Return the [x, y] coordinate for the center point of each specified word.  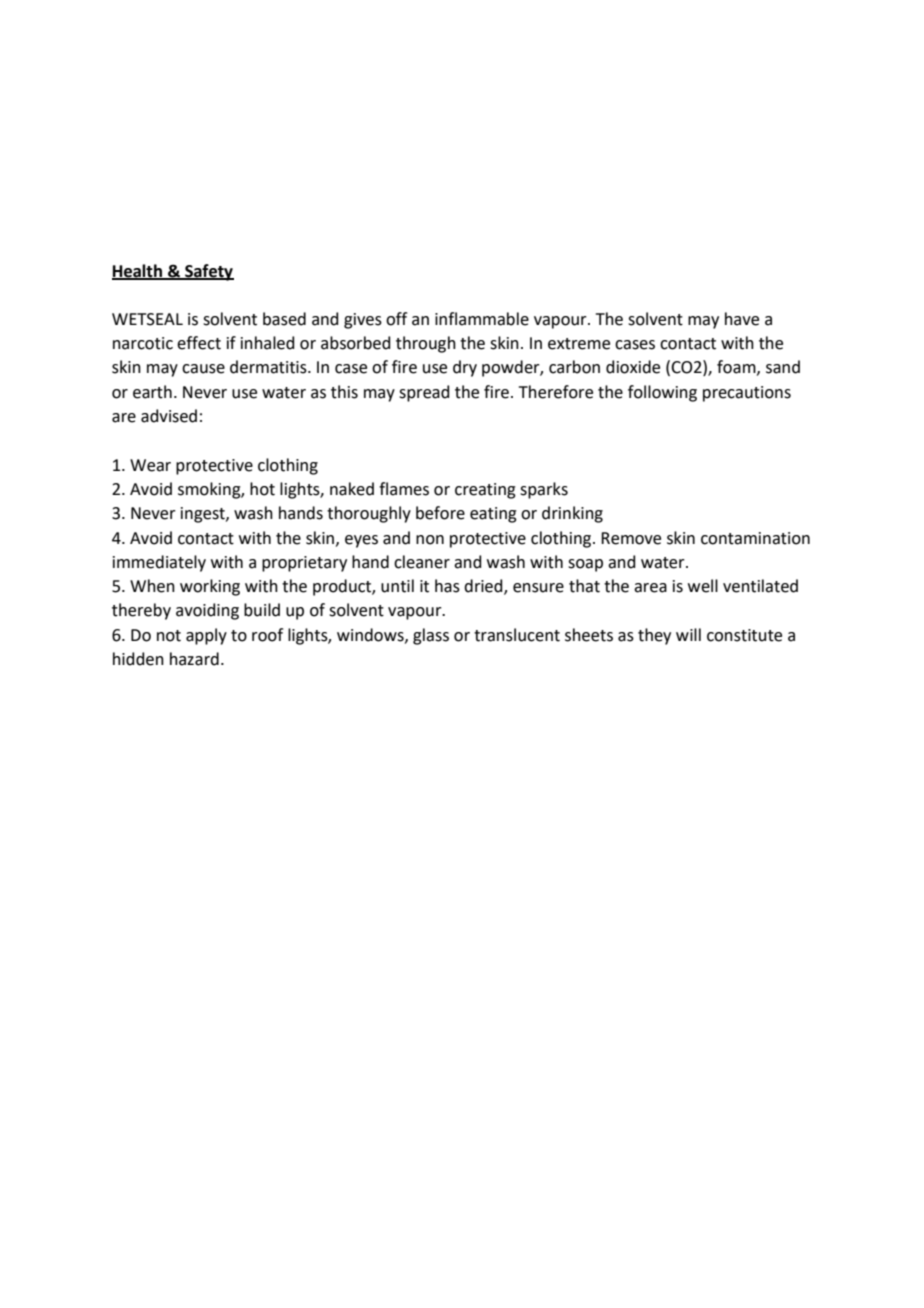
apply [206, 636]
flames [404, 489]
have [742, 319]
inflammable [482, 319]
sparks [544, 490]
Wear [150, 465]
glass [431, 636]
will [688, 634]
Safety [208, 272]
